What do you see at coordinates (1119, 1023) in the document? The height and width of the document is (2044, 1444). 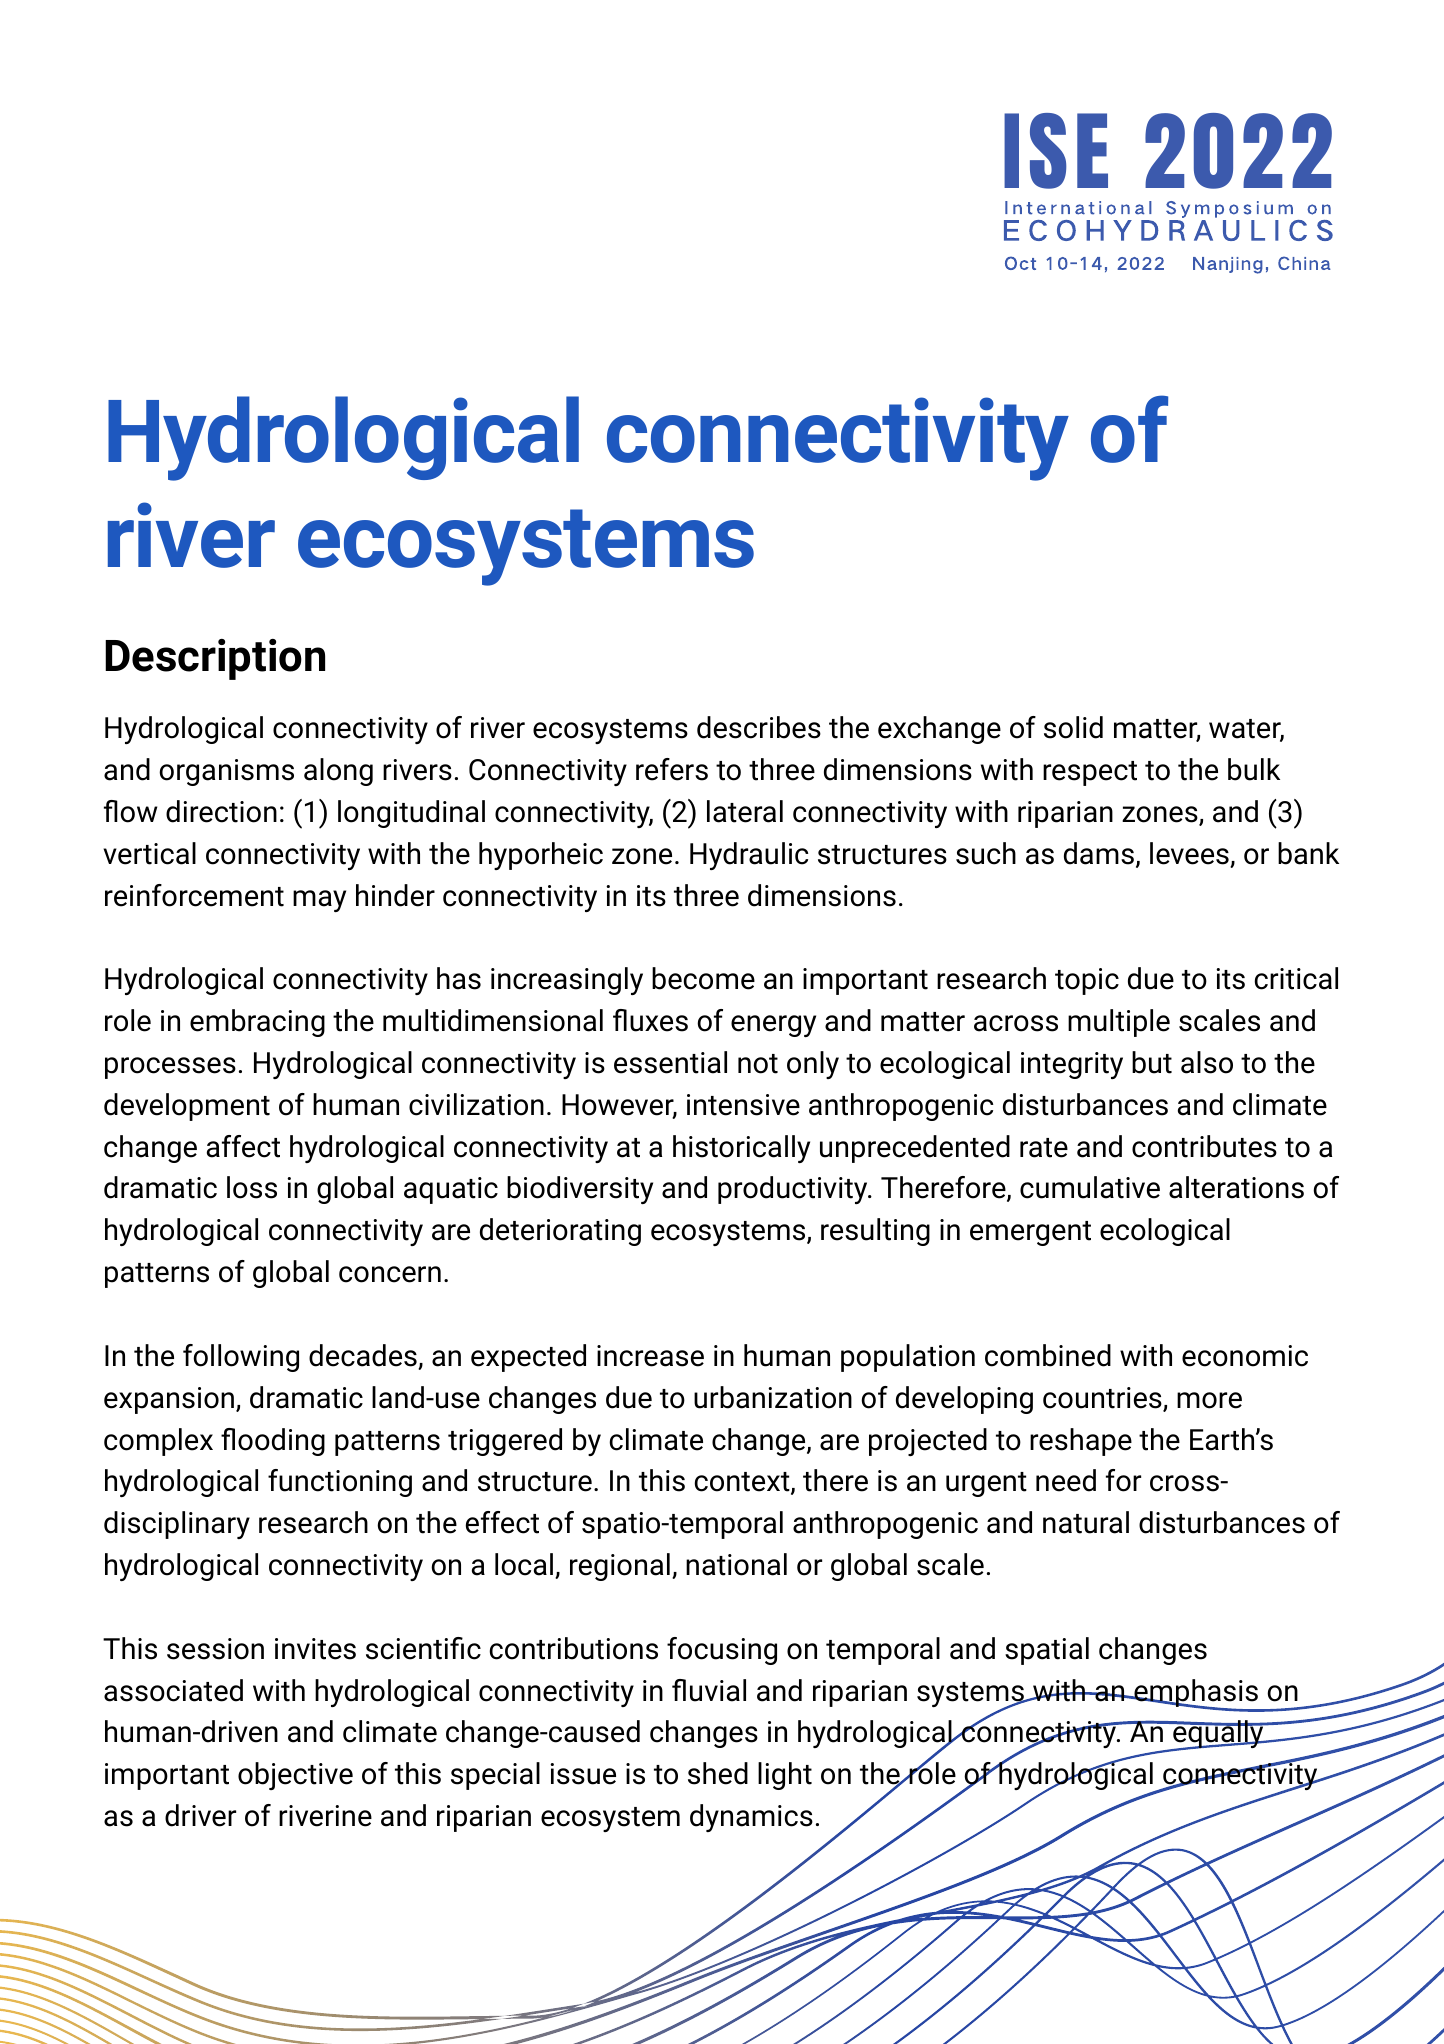 I see `multiple` at bounding box center [1119, 1023].
